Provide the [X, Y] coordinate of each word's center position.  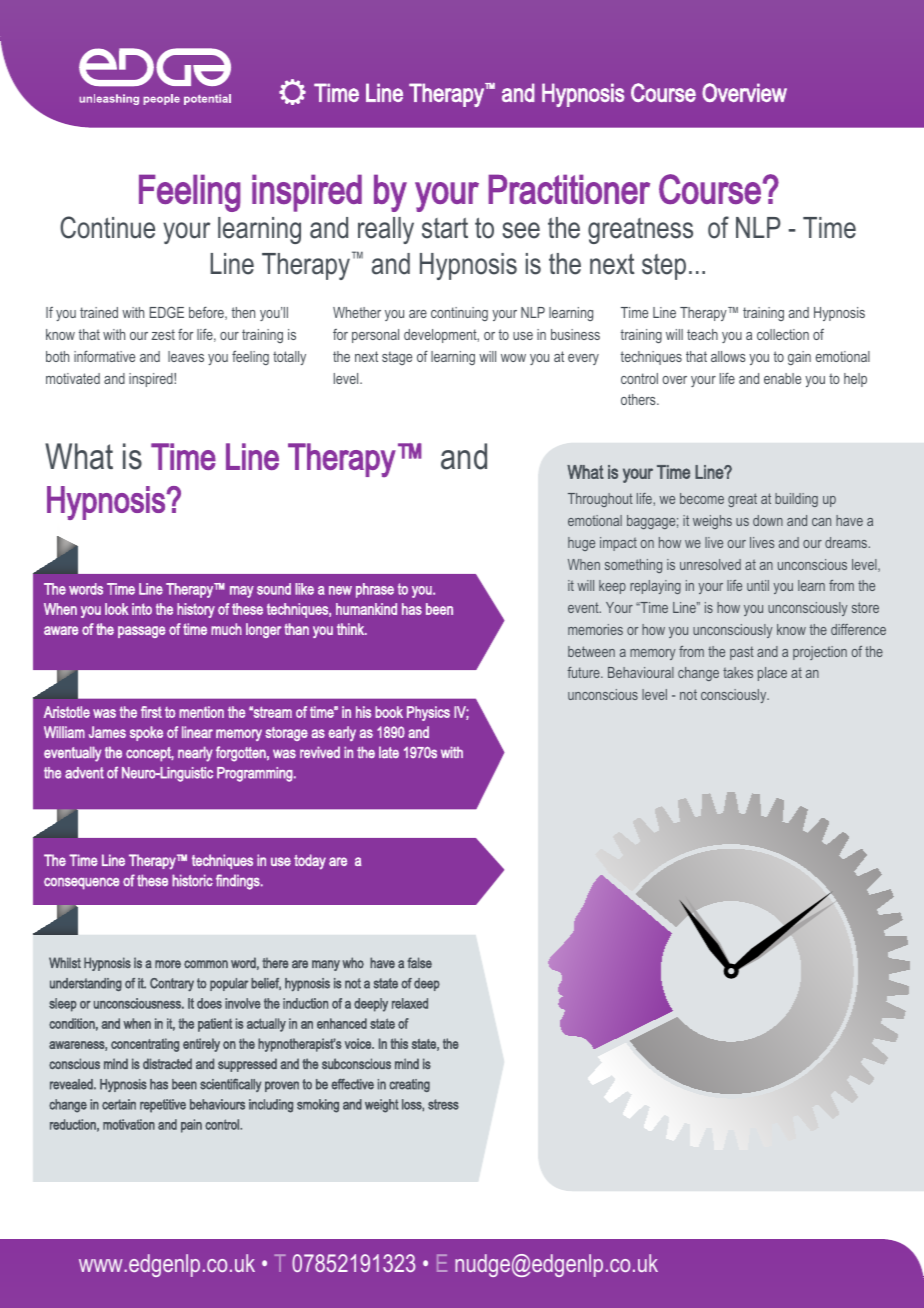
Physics [428, 713]
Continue [107, 227]
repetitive [163, 1106]
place [772, 674]
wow [513, 358]
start [445, 228]
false [419, 963]
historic [192, 880]
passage [142, 632]
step [664, 267]
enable [782, 378]
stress [443, 1104]
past [742, 653]
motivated [73, 378]
